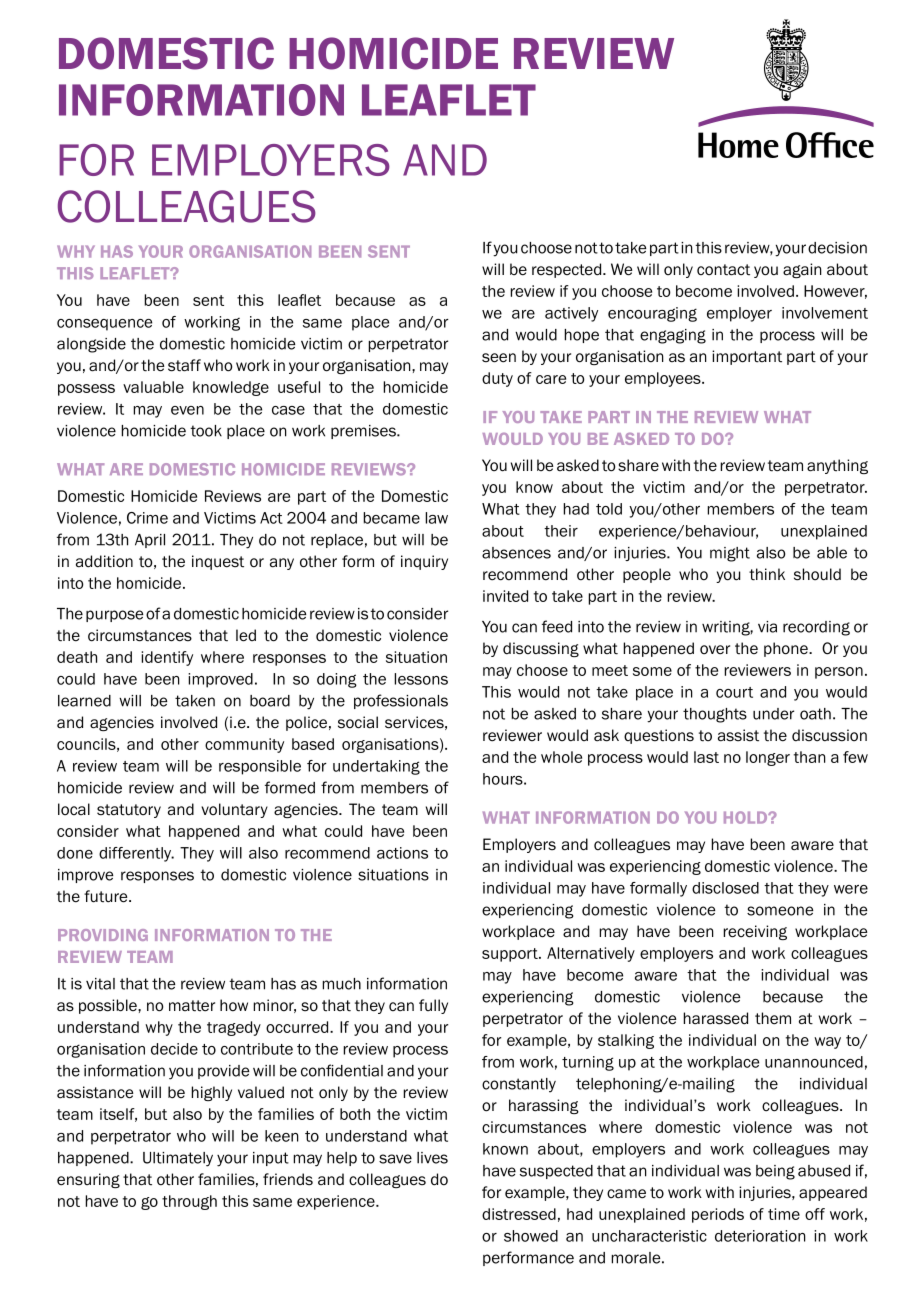 This screenshot has width=924, height=1308. What do you see at coordinates (519, 1214) in the screenshot?
I see `distressed` at bounding box center [519, 1214].
